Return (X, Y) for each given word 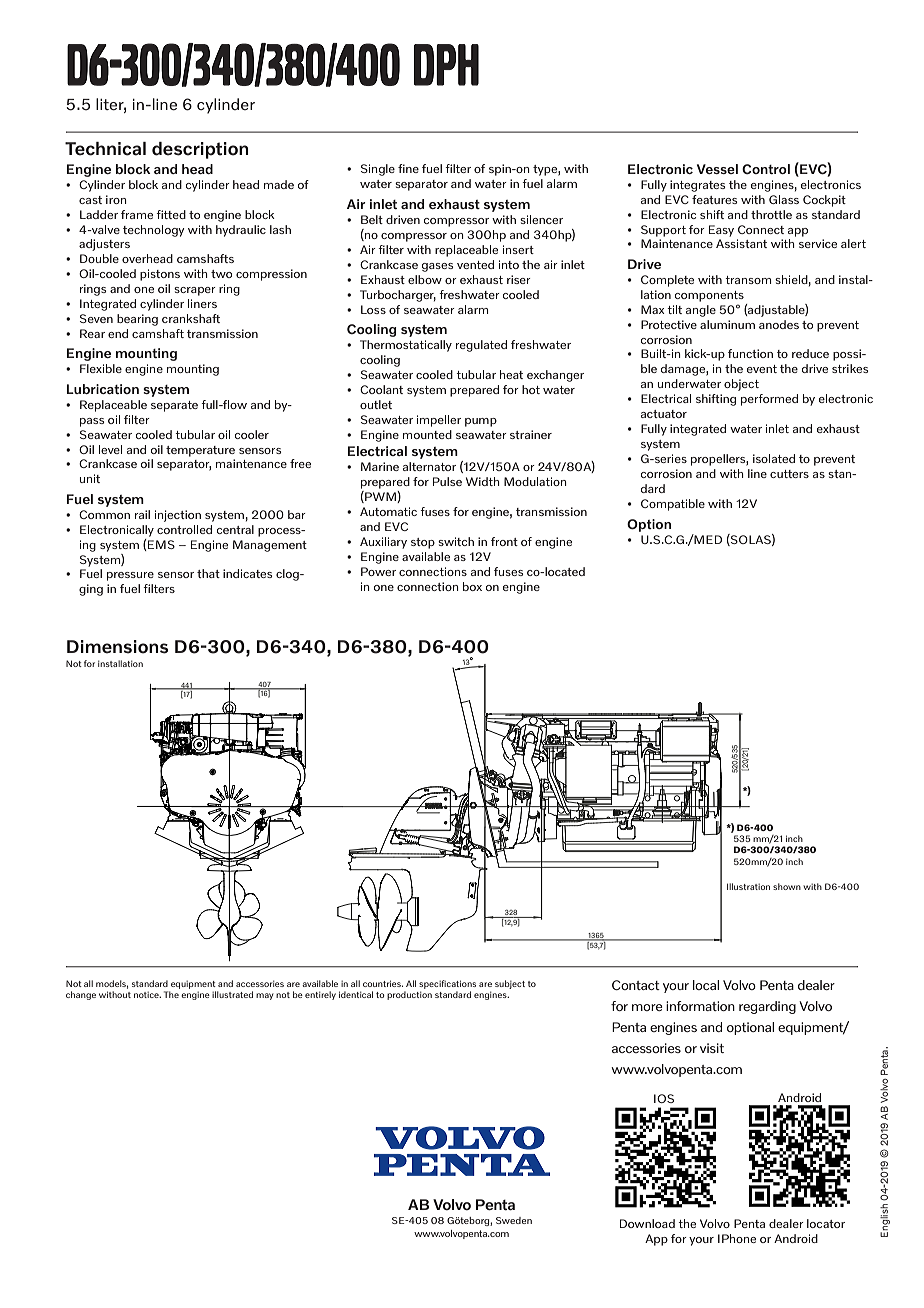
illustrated (232, 994)
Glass (784, 199)
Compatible (673, 505)
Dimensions (117, 647)
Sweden (514, 1220)
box (472, 586)
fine (408, 168)
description (200, 150)
